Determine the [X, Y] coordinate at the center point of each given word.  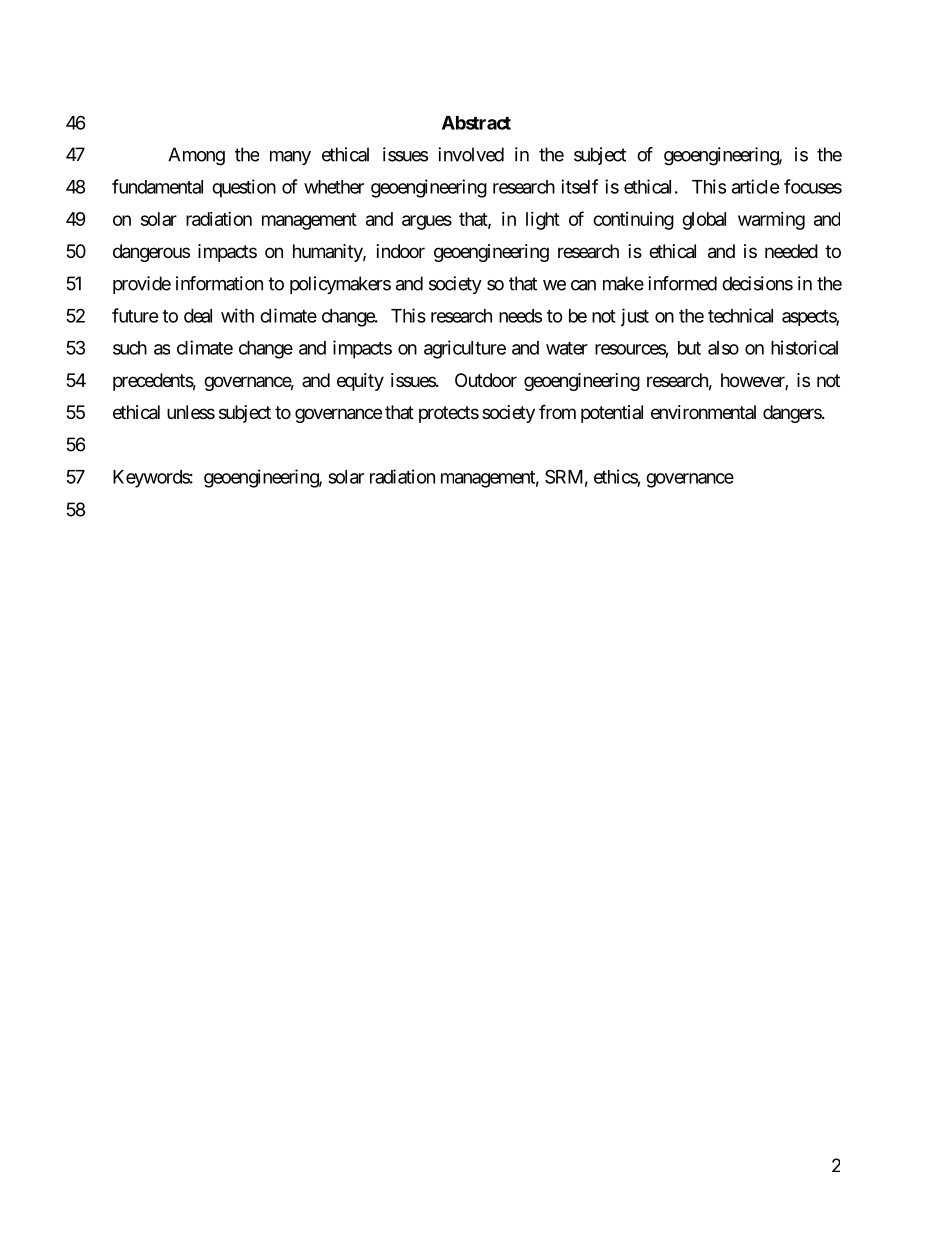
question [244, 188]
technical [740, 315]
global [704, 221]
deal [198, 316]
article [756, 186]
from [557, 411]
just [635, 317]
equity [360, 382]
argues [427, 222]
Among [196, 156]
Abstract [476, 123]
